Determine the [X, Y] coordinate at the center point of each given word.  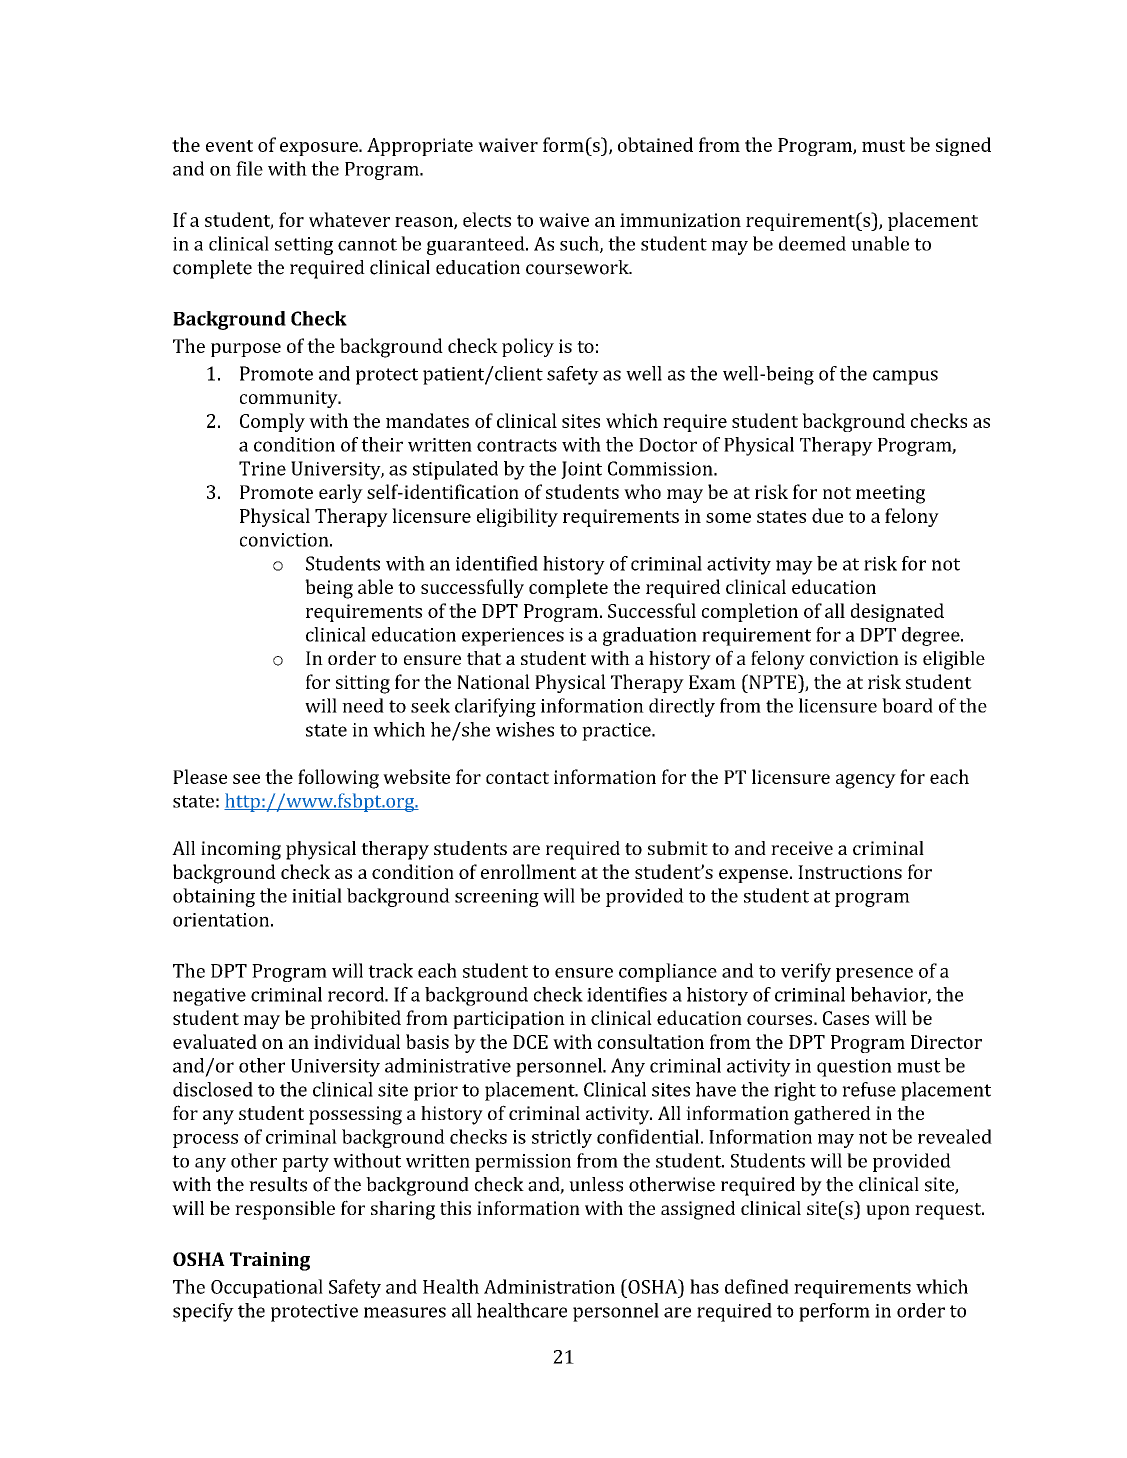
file [249, 168]
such [580, 244]
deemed [812, 243]
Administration [549, 1286]
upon [888, 1212]
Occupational [267, 1288]
